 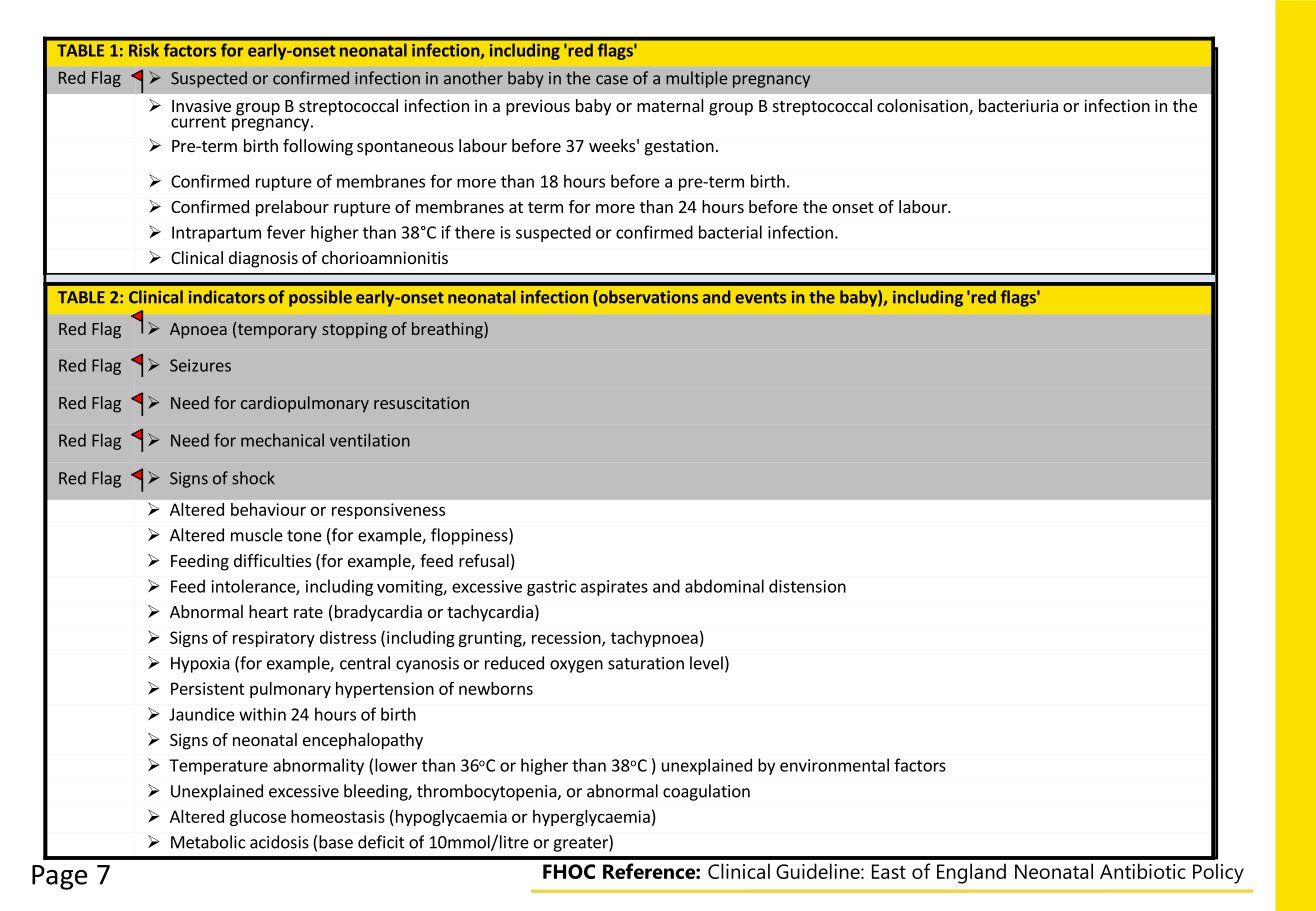 I want to click on case, so click(x=612, y=80).
